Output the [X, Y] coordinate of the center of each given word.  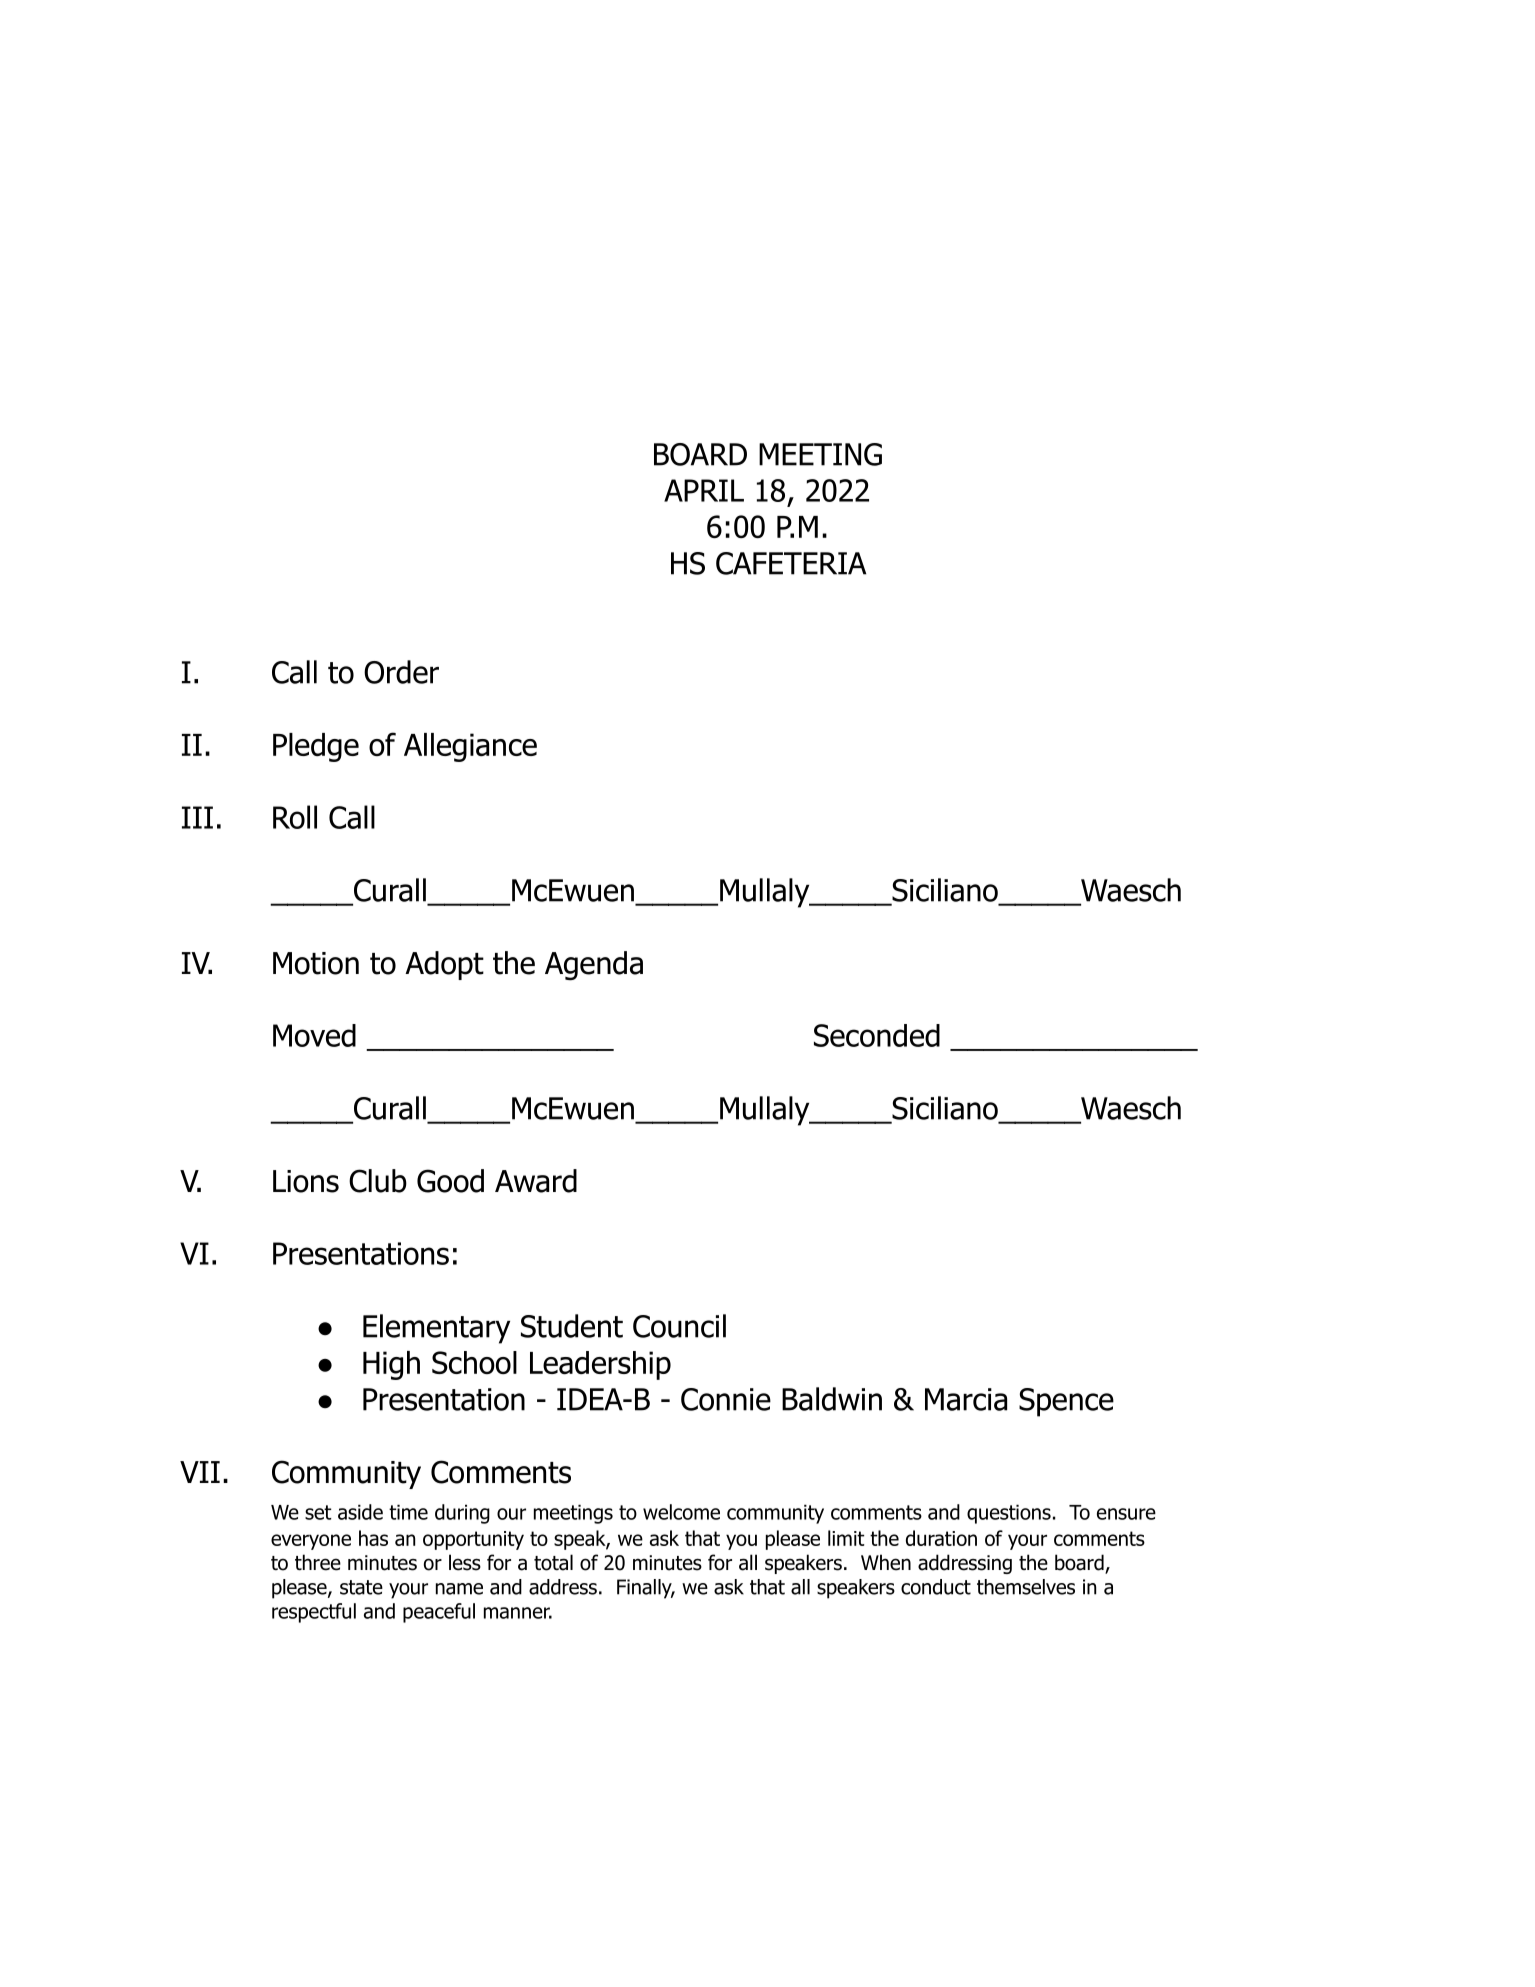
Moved [314, 1035]
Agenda [594, 966]
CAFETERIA [791, 563]
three [318, 1562]
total [553, 1562]
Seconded [877, 1035]
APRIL [704, 490]
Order [401, 672]
